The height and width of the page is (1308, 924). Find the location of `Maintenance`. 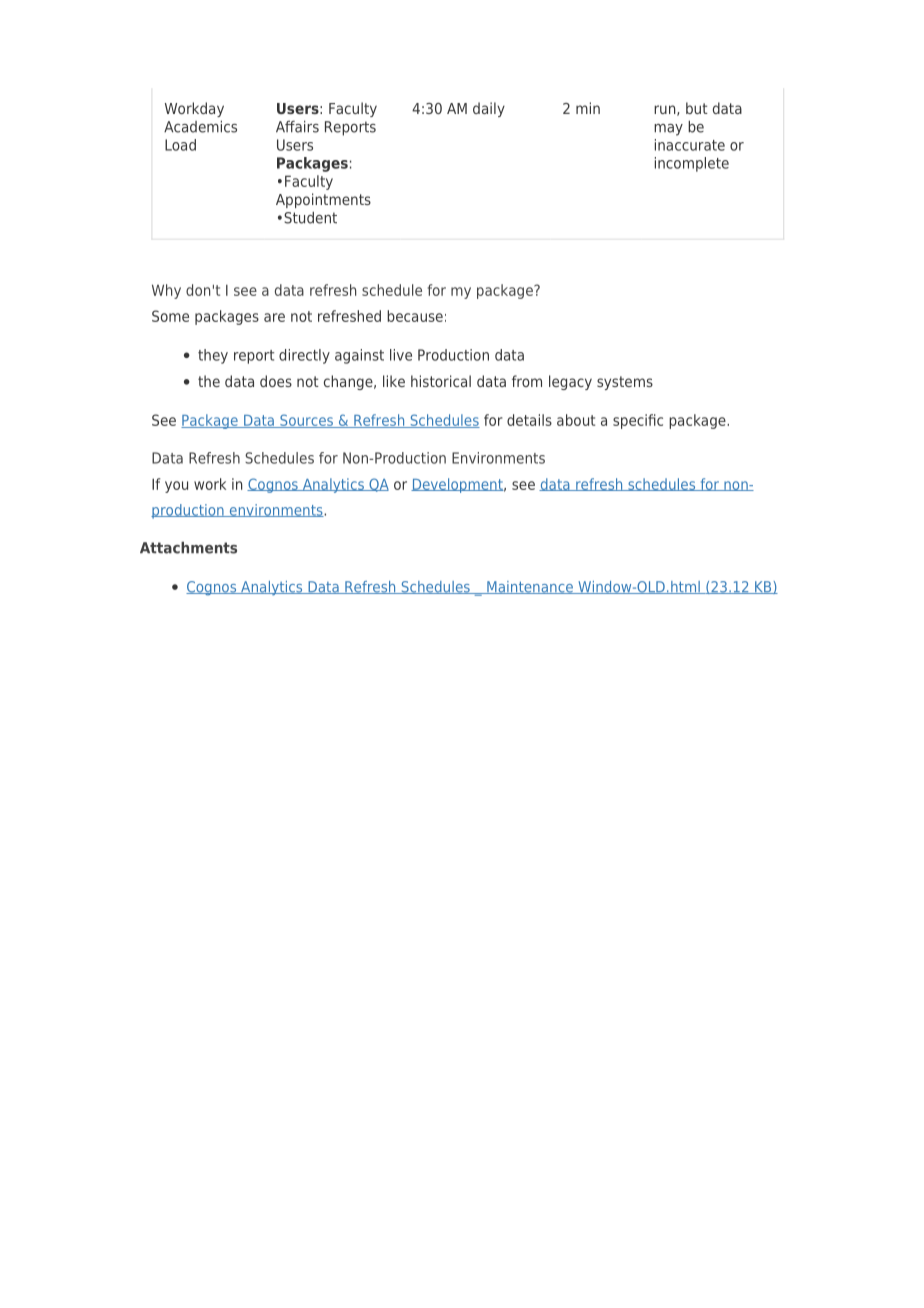

Maintenance is located at coordinates (530, 587).
